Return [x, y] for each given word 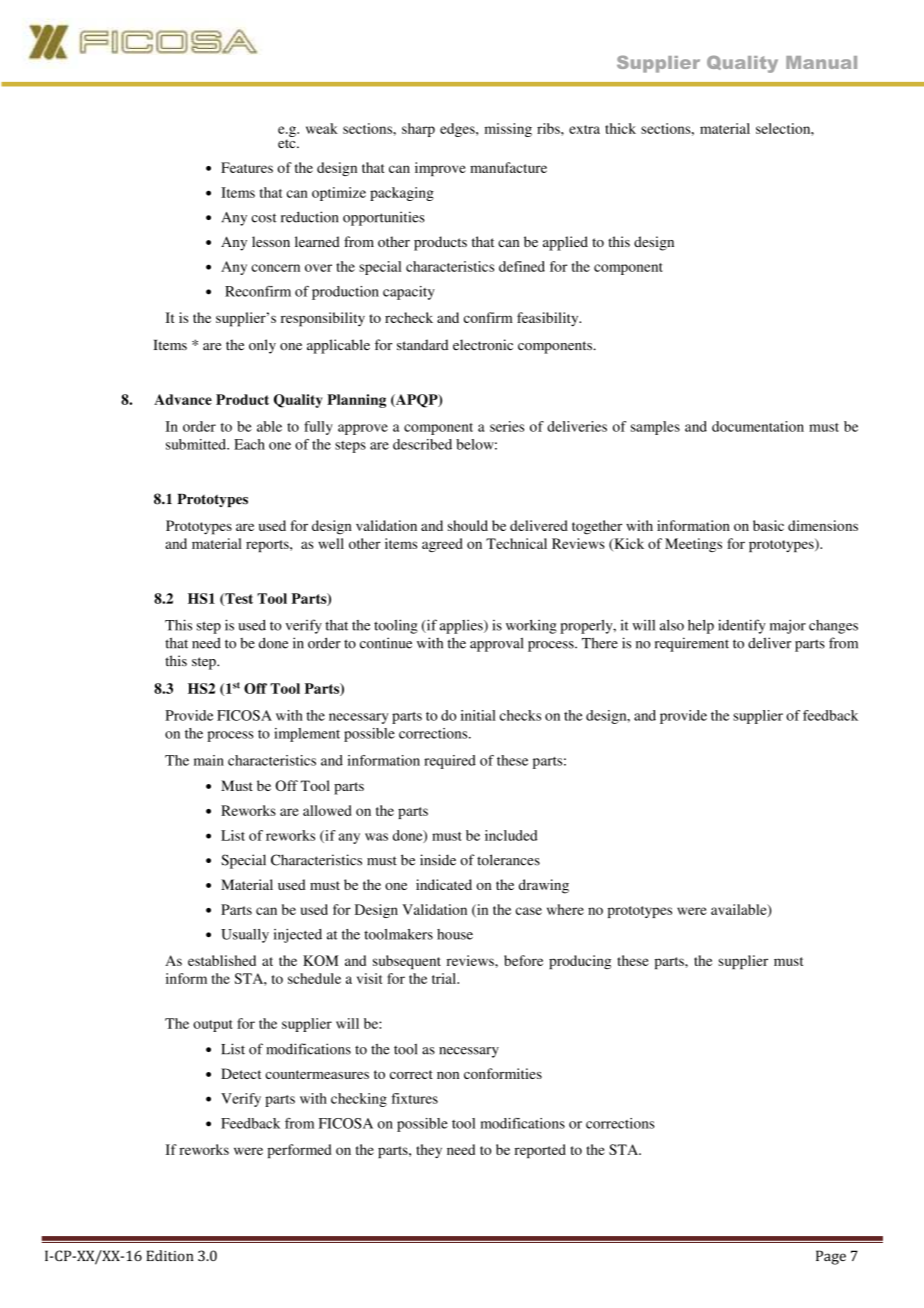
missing [508, 130]
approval [496, 644]
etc [288, 143]
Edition [170, 1255]
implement [307, 735]
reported [540, 1151]
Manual [821, 62]
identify [742, 626]
